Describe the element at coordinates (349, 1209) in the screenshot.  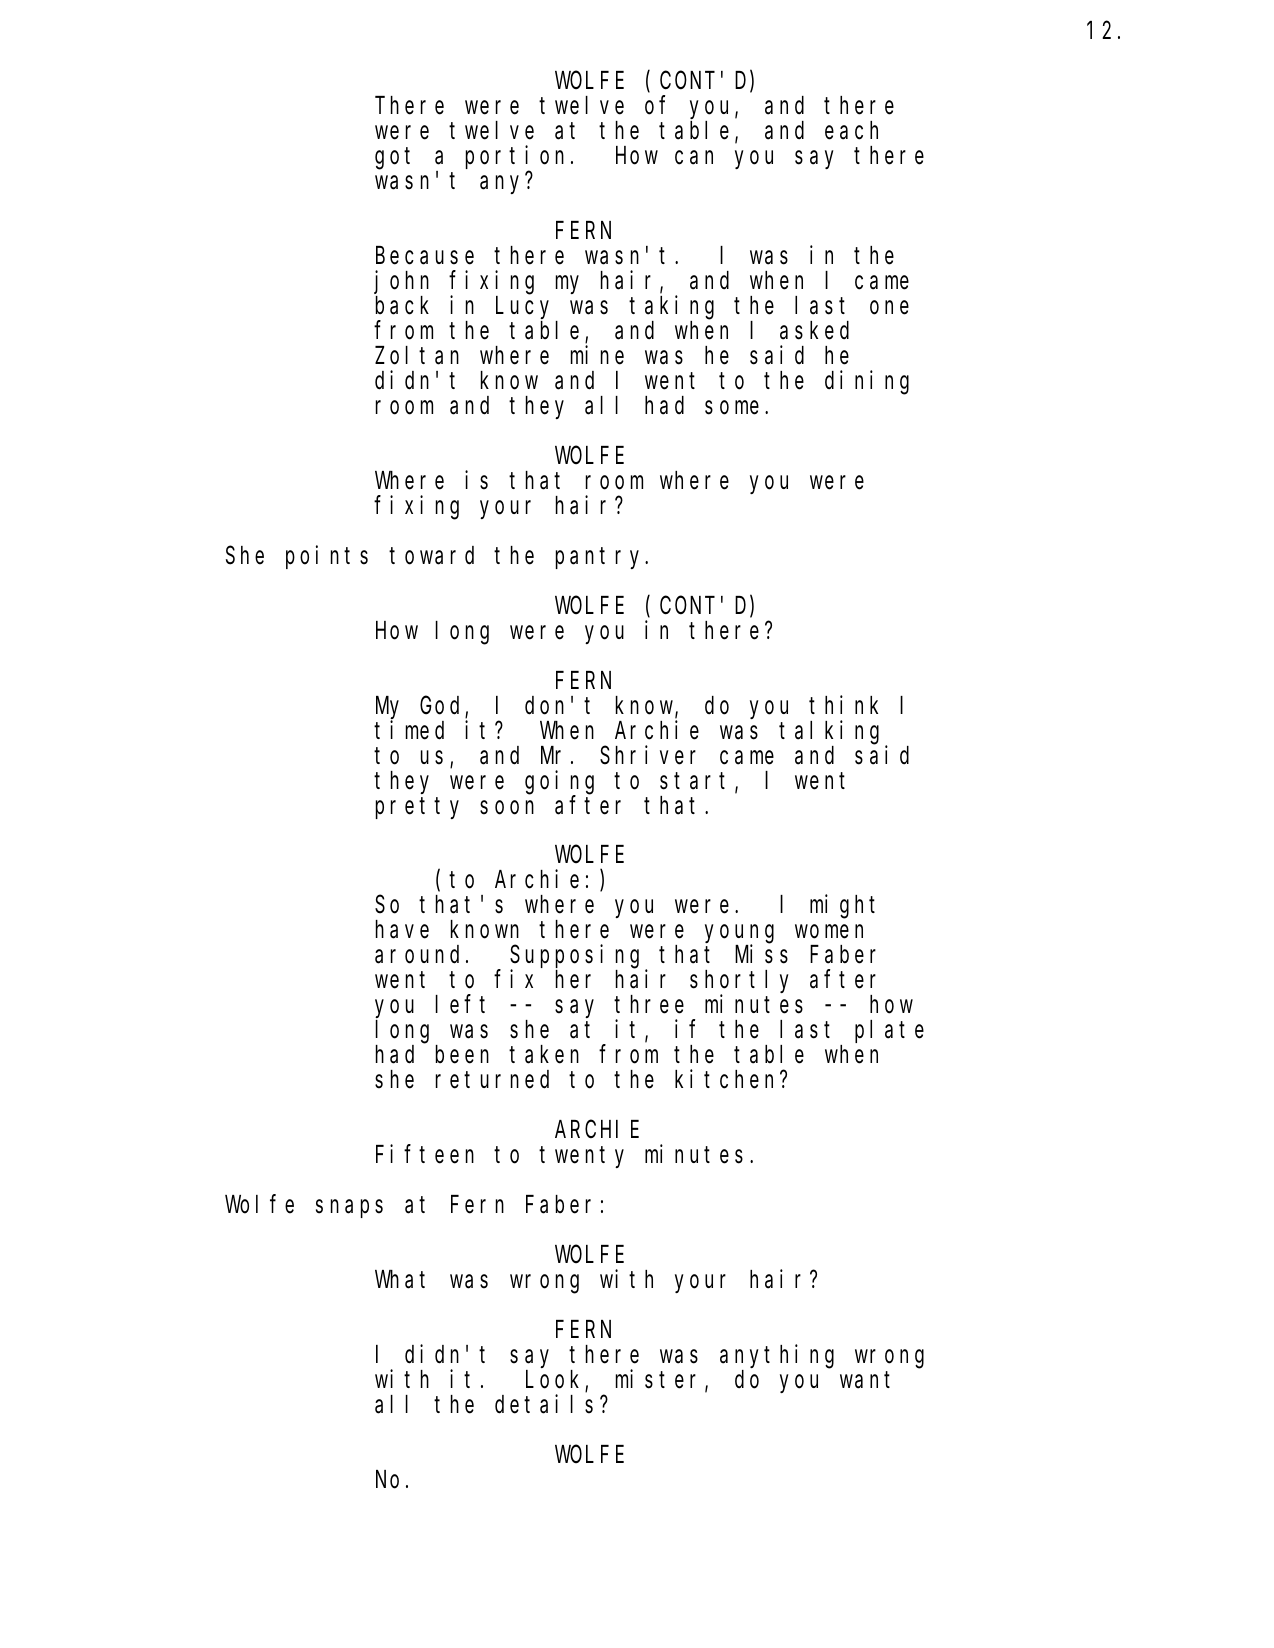
I see `snaps` at that location.
